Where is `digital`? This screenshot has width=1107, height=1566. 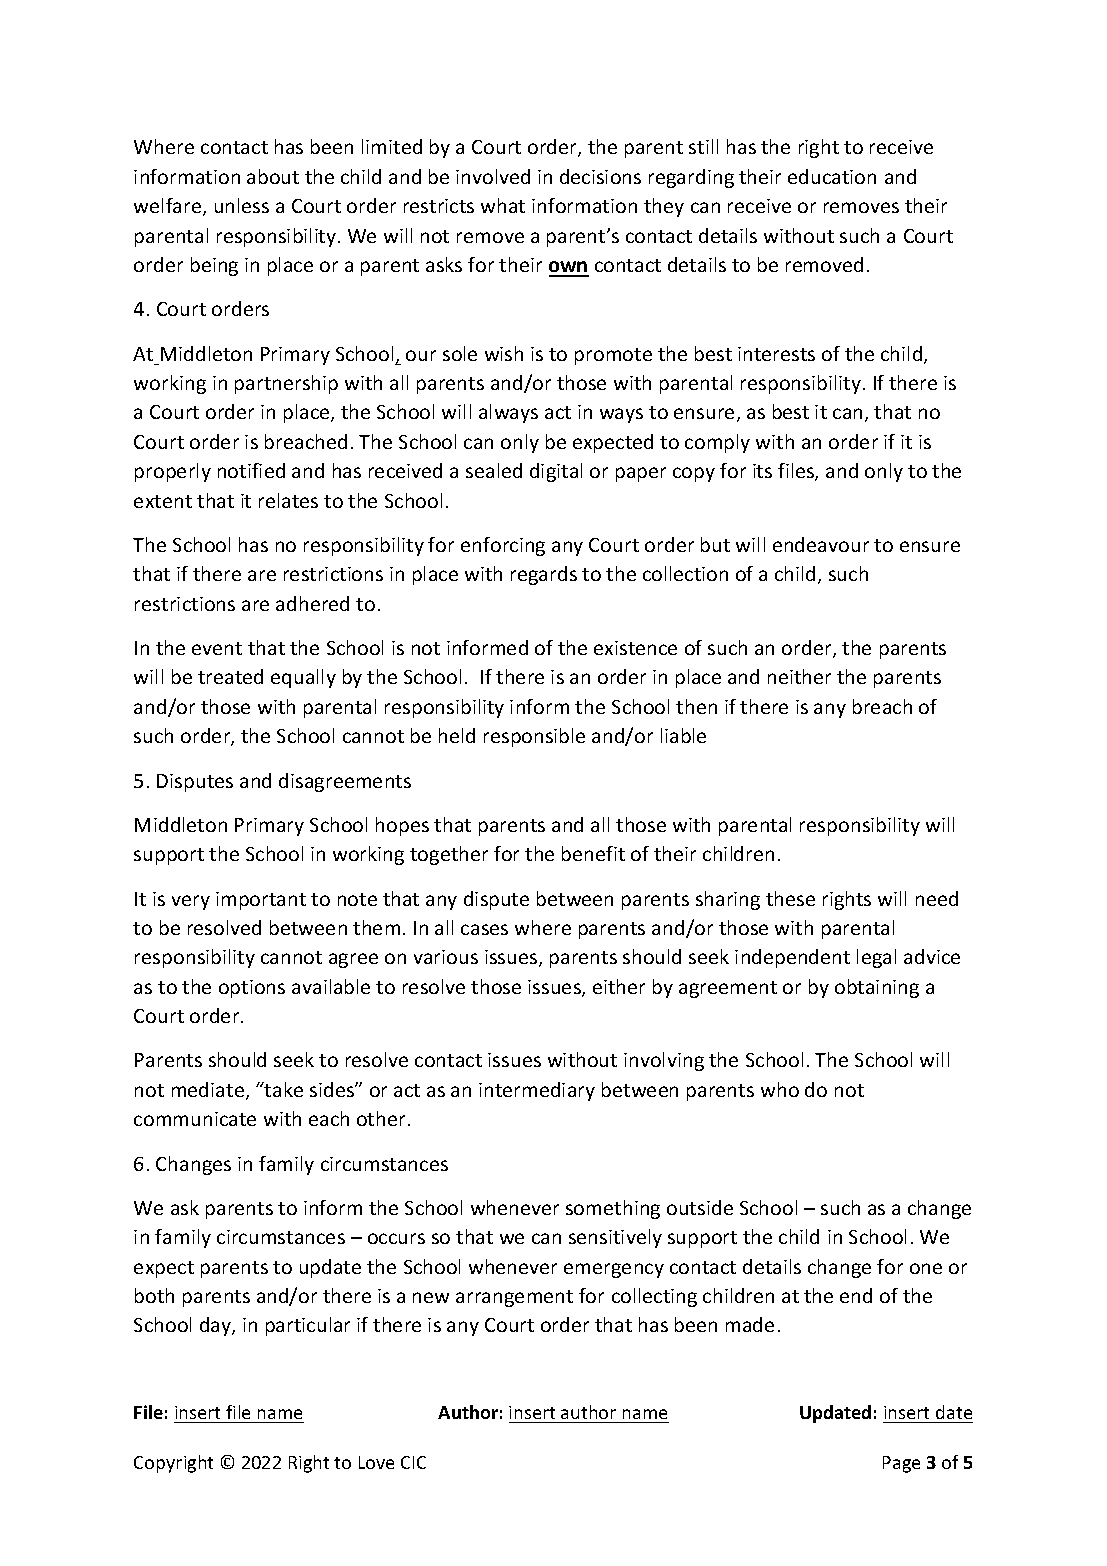
digital is located at coordinates (556, 472).
